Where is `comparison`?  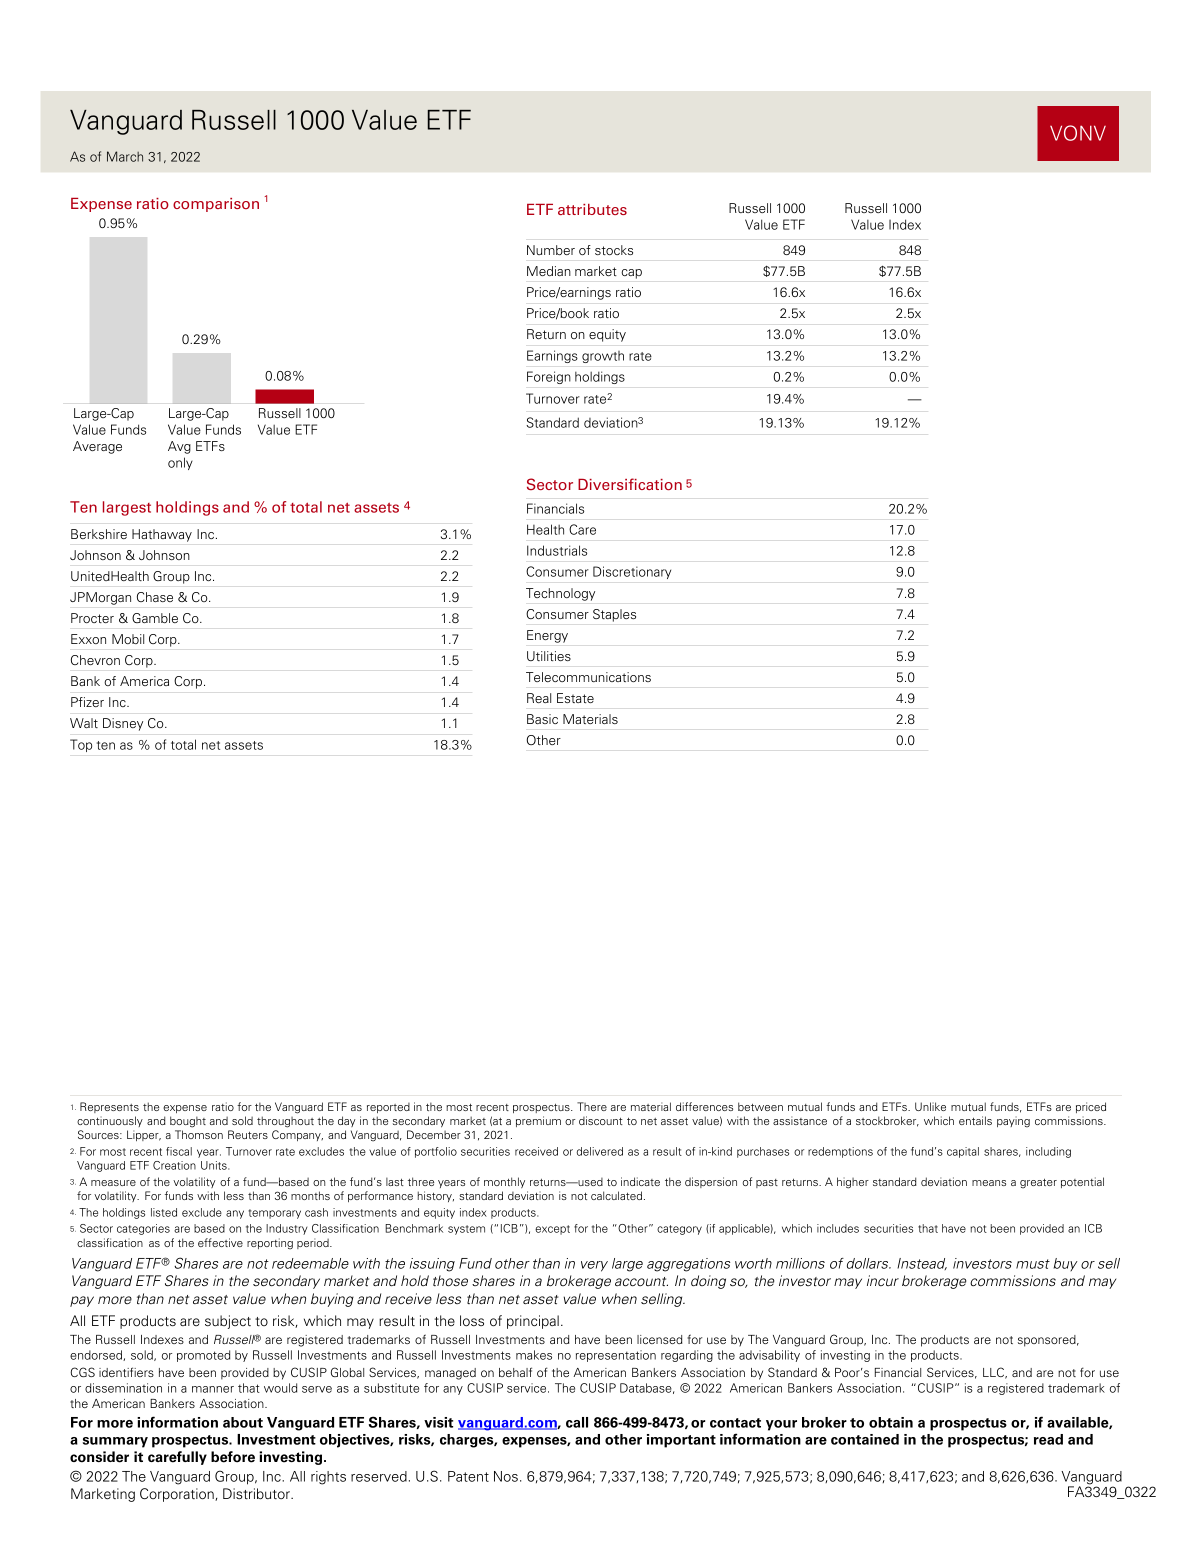 comparison is located at coordinates (216, 205).
